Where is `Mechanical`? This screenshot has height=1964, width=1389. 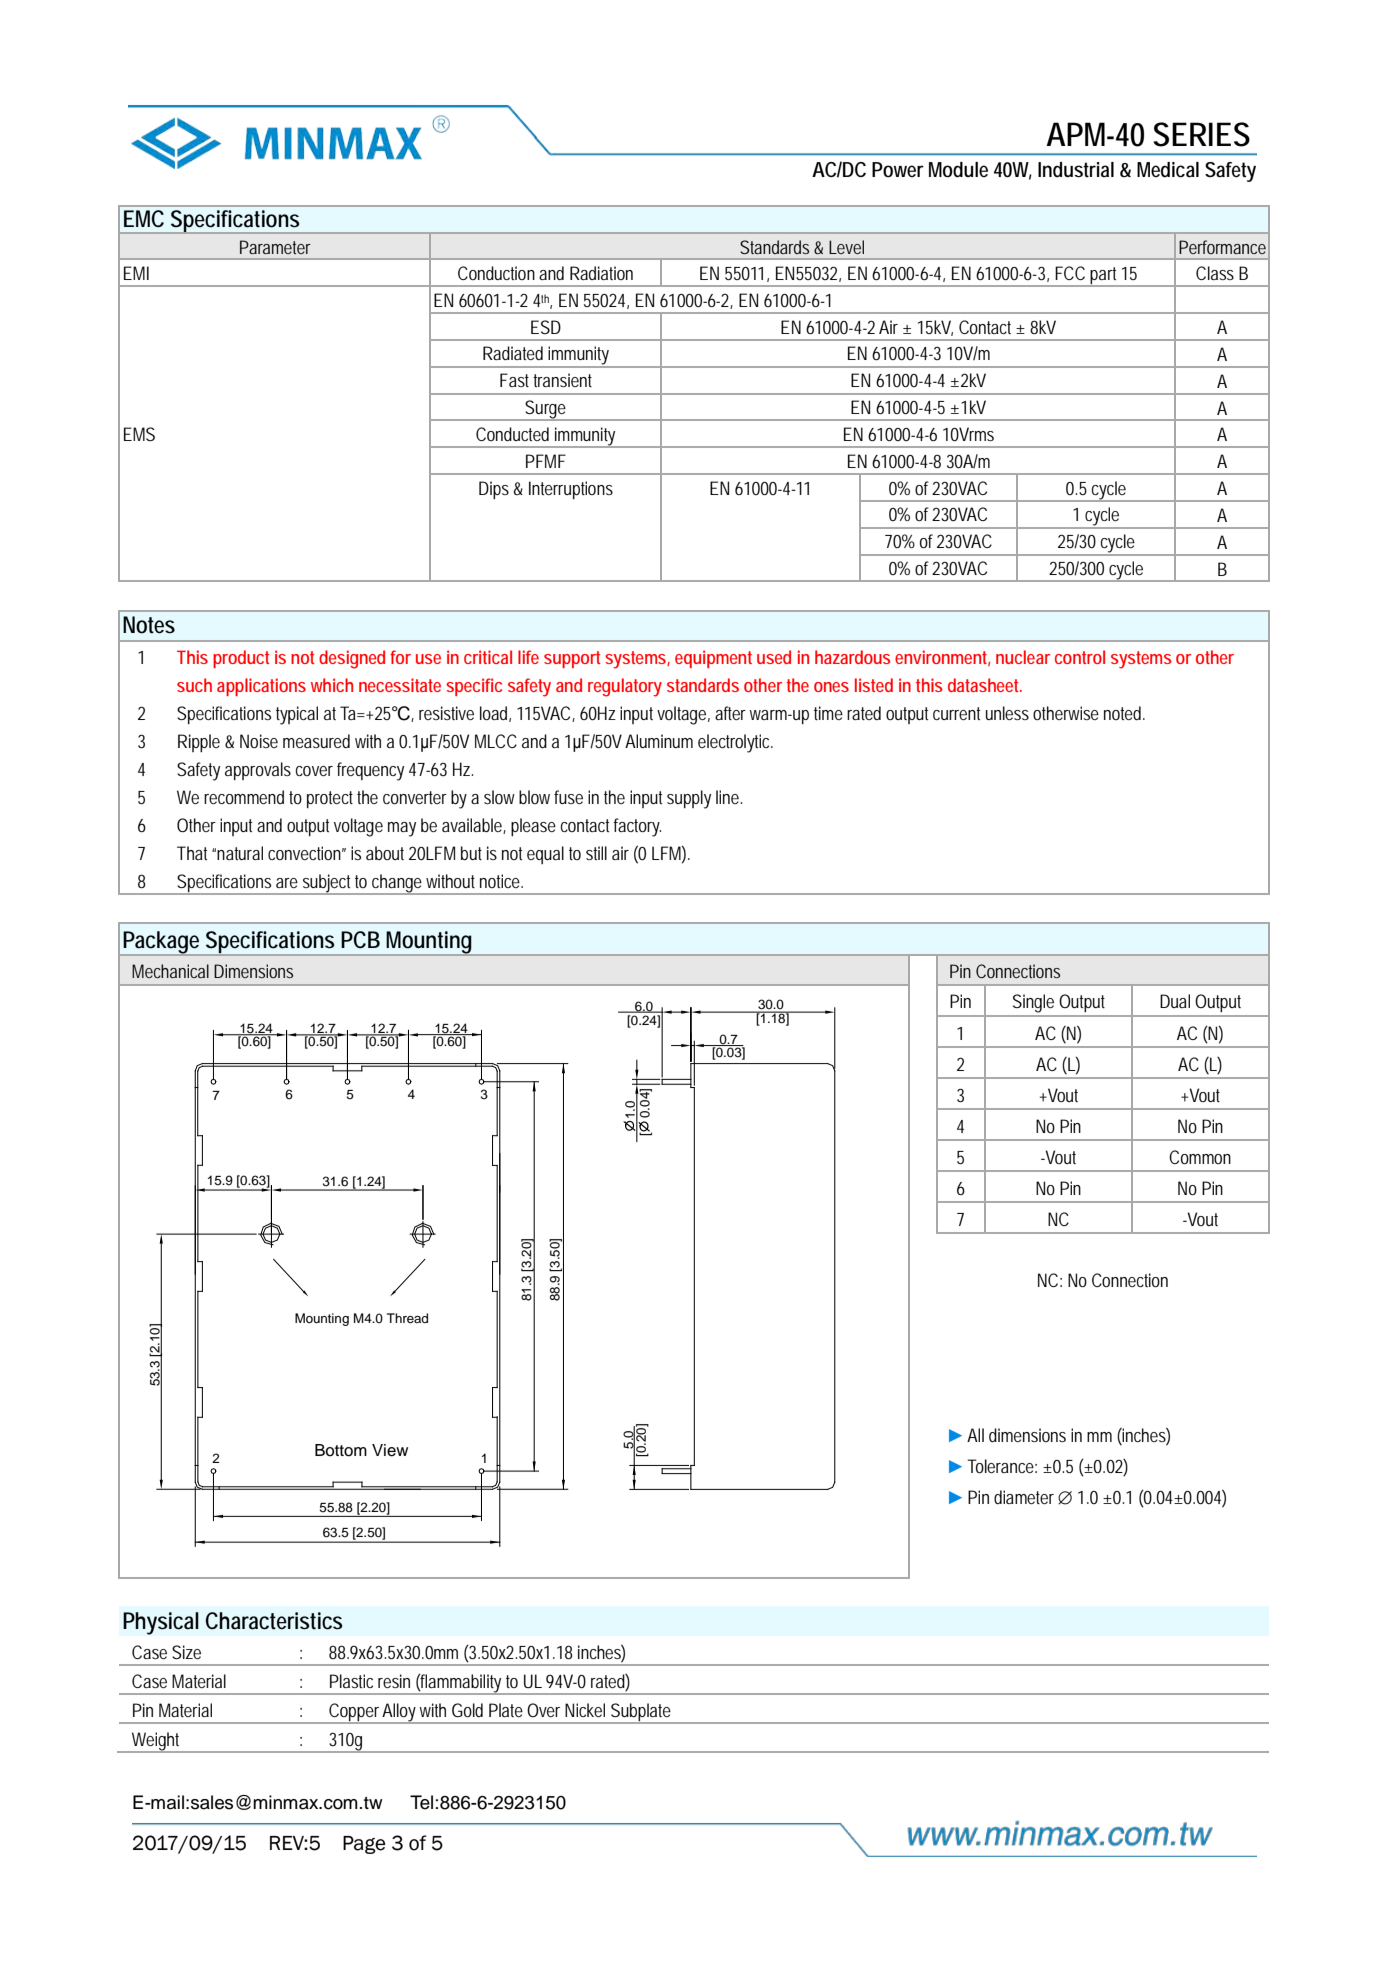 Mechanical is located at coordinates (170, 971).
